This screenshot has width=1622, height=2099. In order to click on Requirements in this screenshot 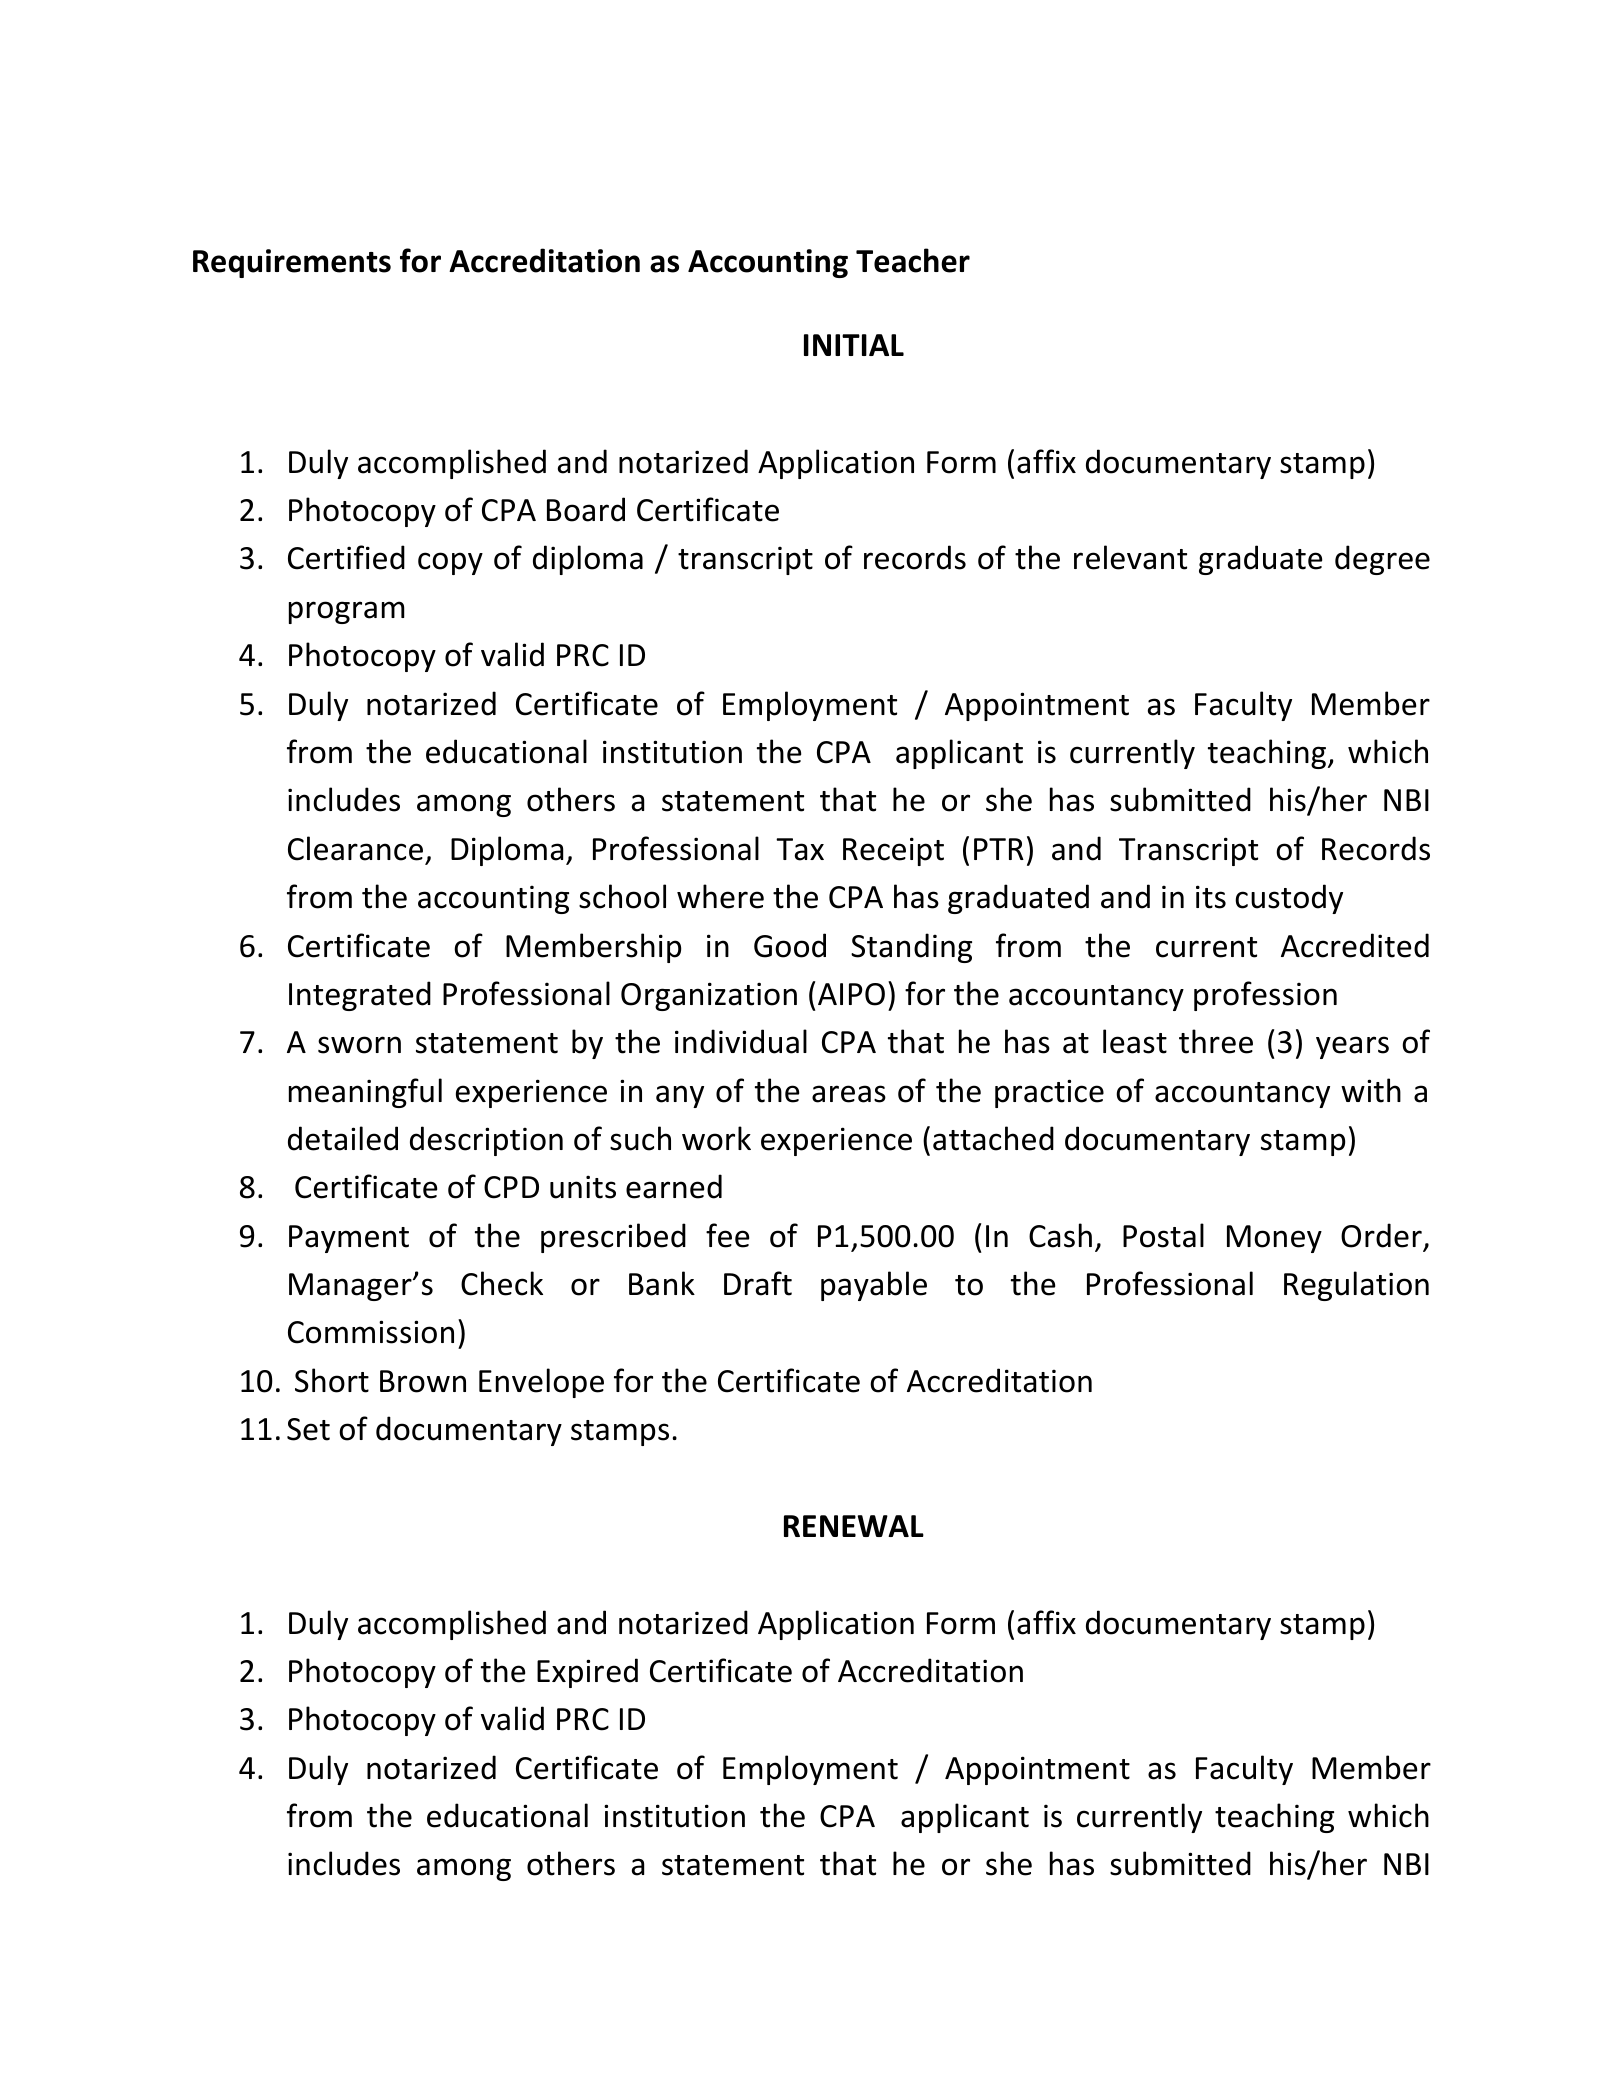, I will do `click(292, 263)`.
